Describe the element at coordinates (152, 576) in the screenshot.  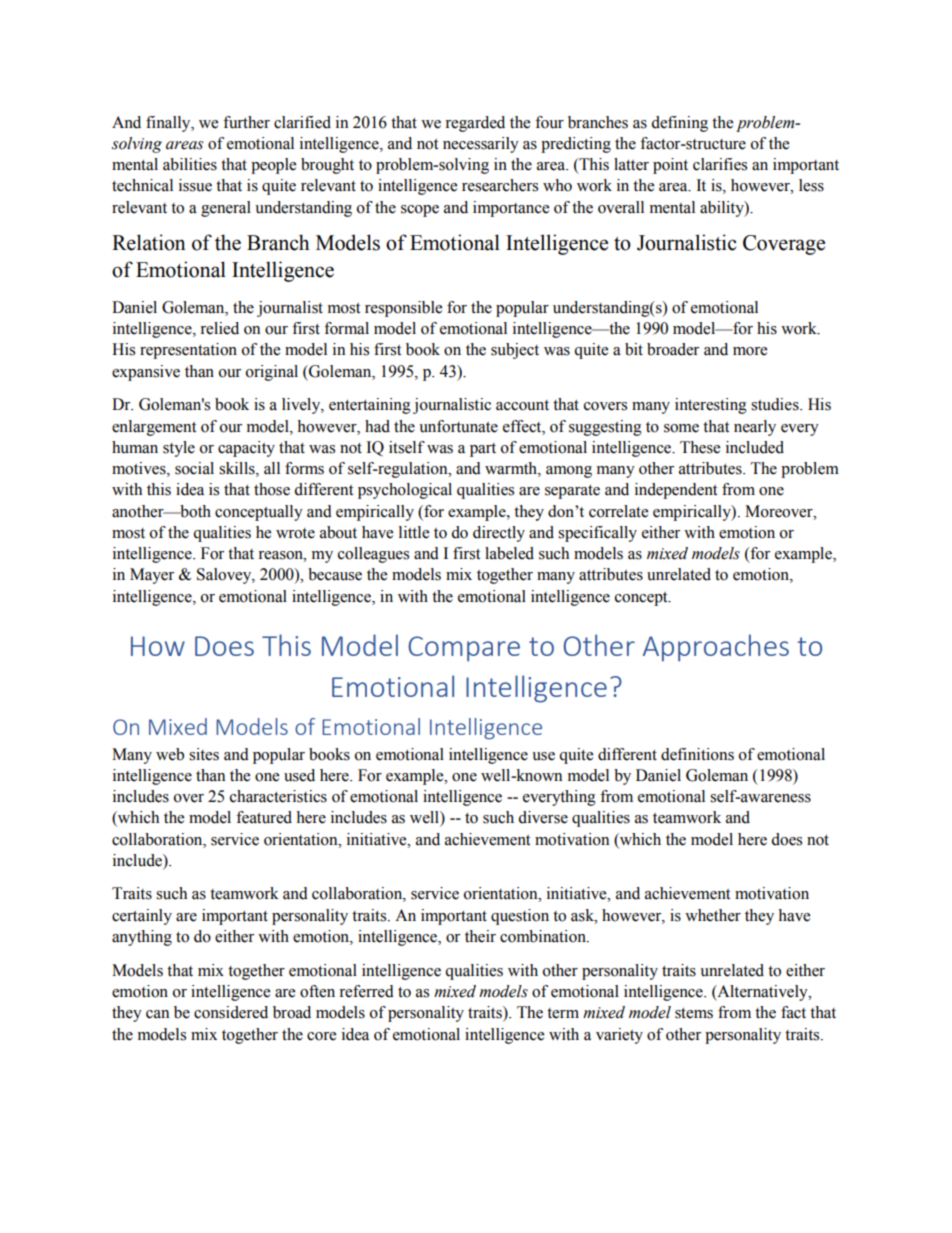
I see `Mayer` at that location.
